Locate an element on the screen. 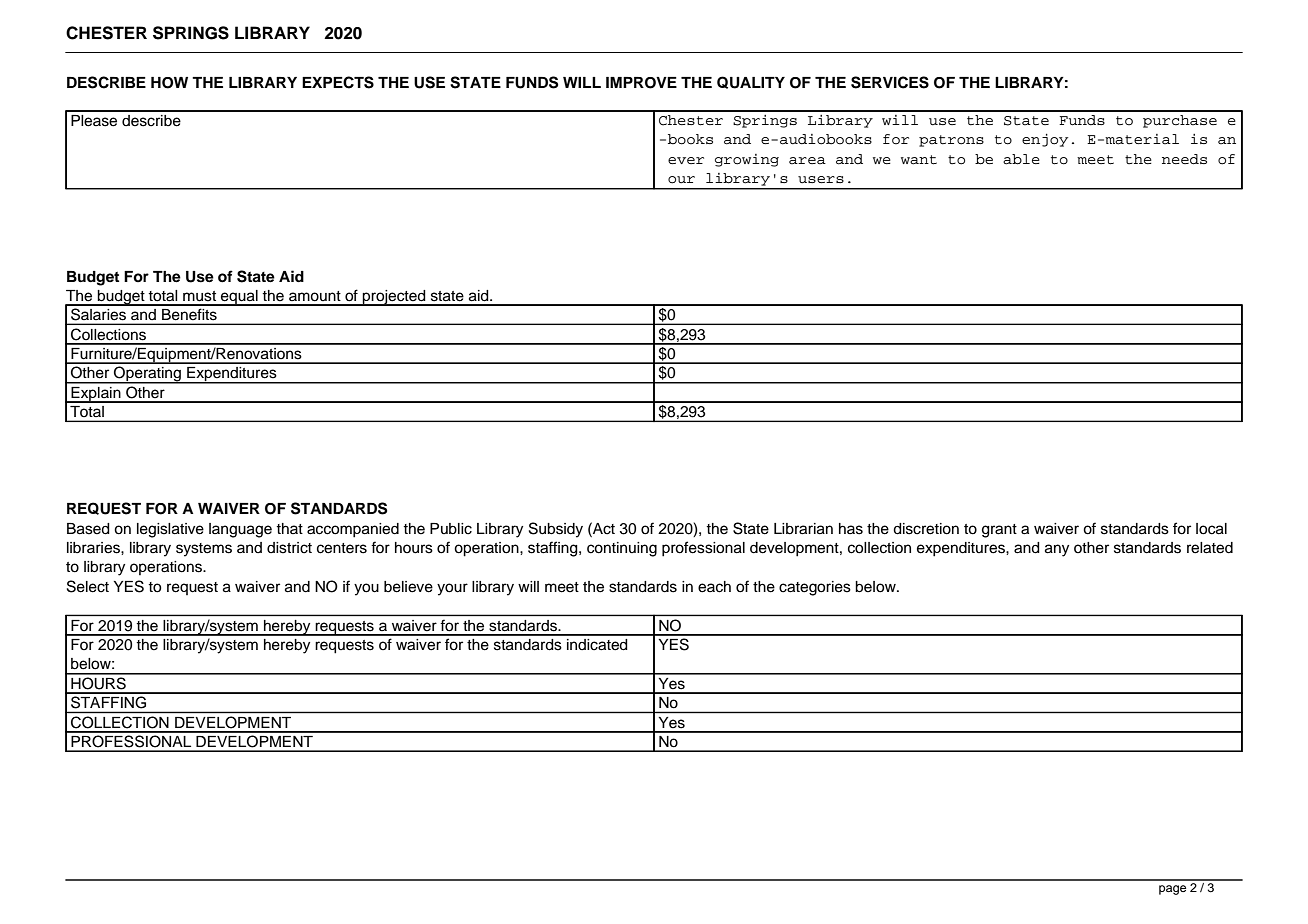 The image size is (1308, 924). HOW is located at coordinates (169, 83).
